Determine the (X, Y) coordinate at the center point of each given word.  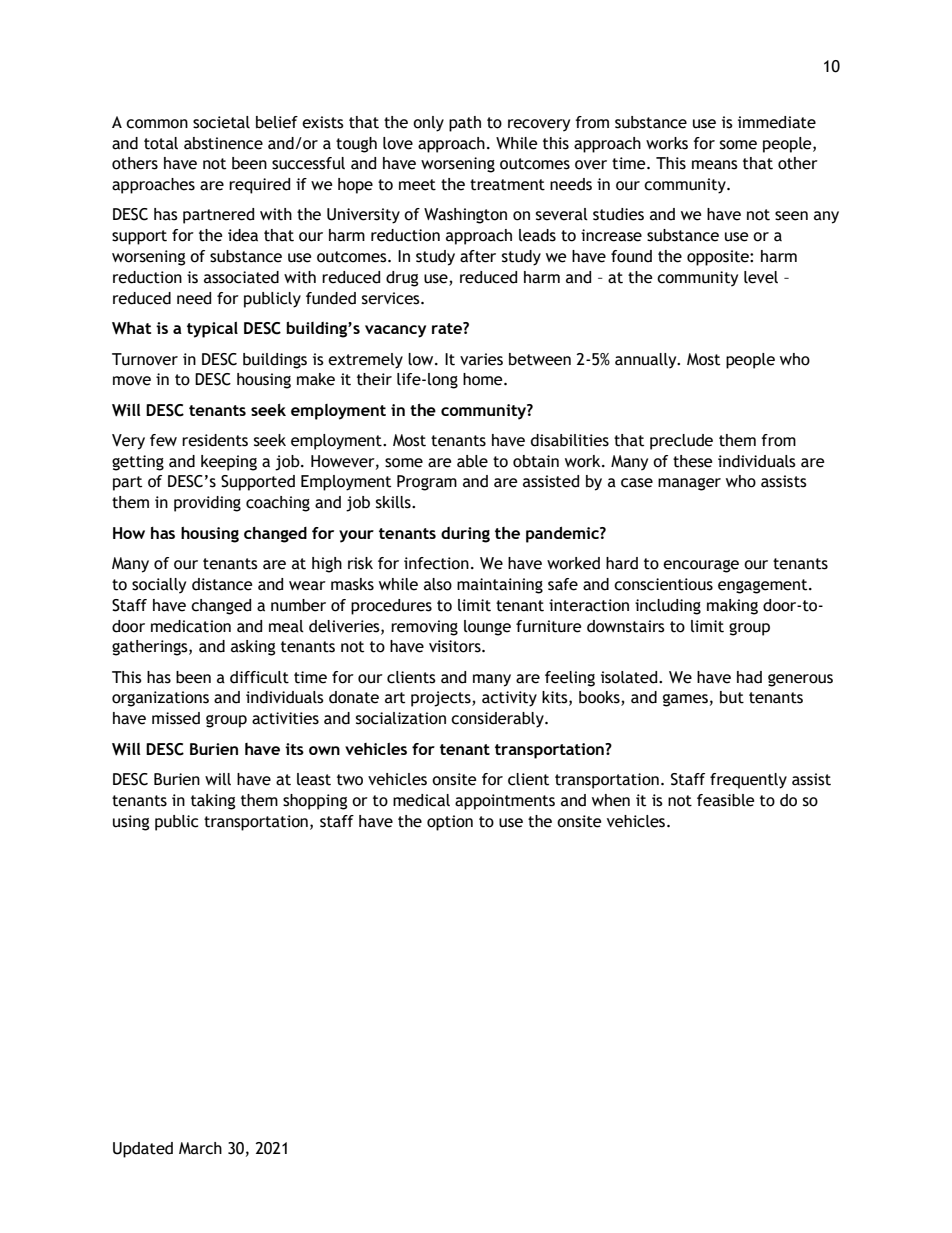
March (200, 1148)
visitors (456, 646)
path (465, 124)
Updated (143, 1150)
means (715, 165)
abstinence (223, 143)
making (732, 607)
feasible (725, 800)
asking (253, 648)
